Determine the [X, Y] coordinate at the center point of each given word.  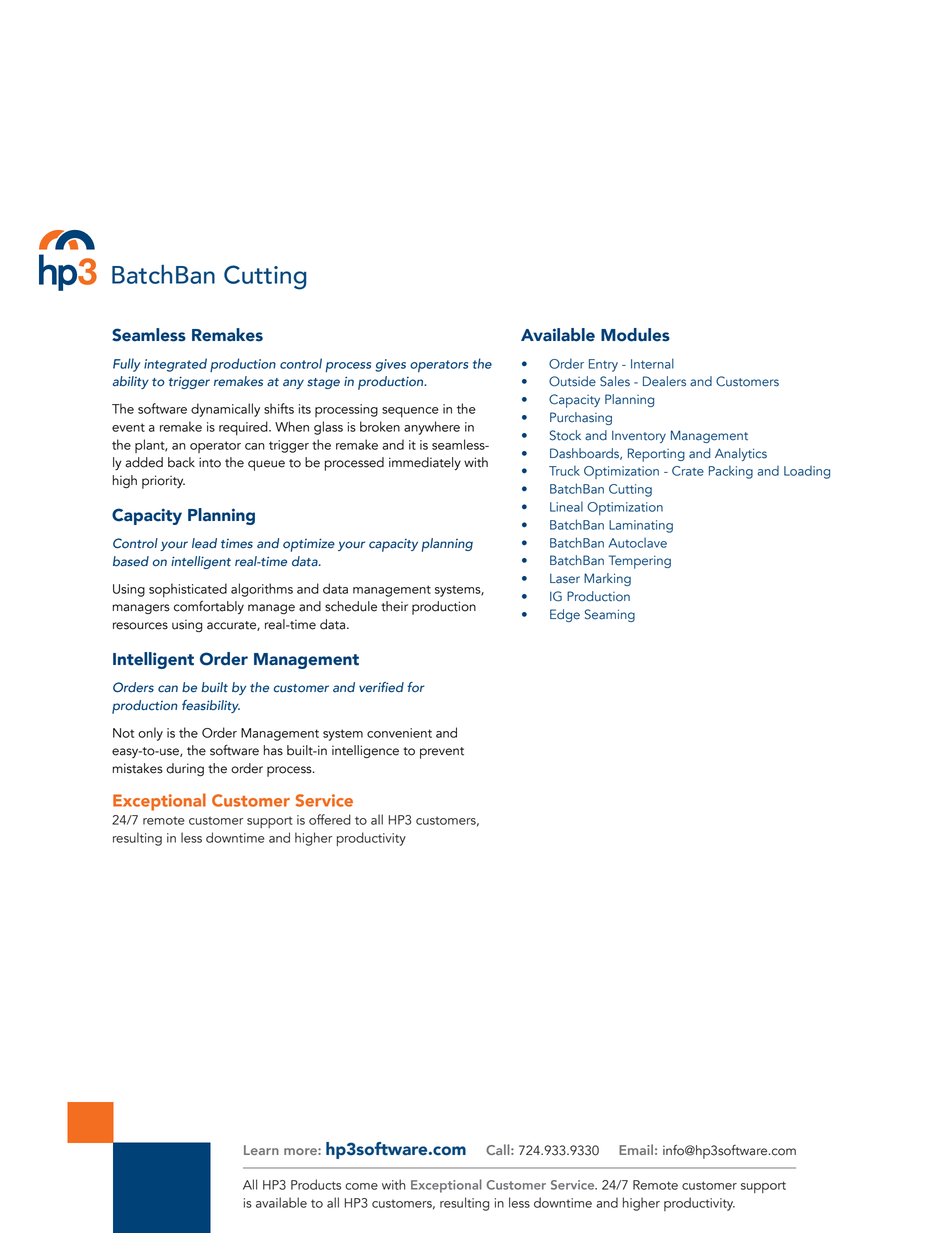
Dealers [664, 381]
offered [330, 819]
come [361, 1186]
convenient [399, 733]
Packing [731, 472]
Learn [261, 1150]
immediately [425, 463]
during [185, 770]
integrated [175, 365]
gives [390, 365]
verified [381, 687]
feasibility [211, 706]
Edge [565, 615]
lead [204, 543]
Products [316, 1184]
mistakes [138, 768]
